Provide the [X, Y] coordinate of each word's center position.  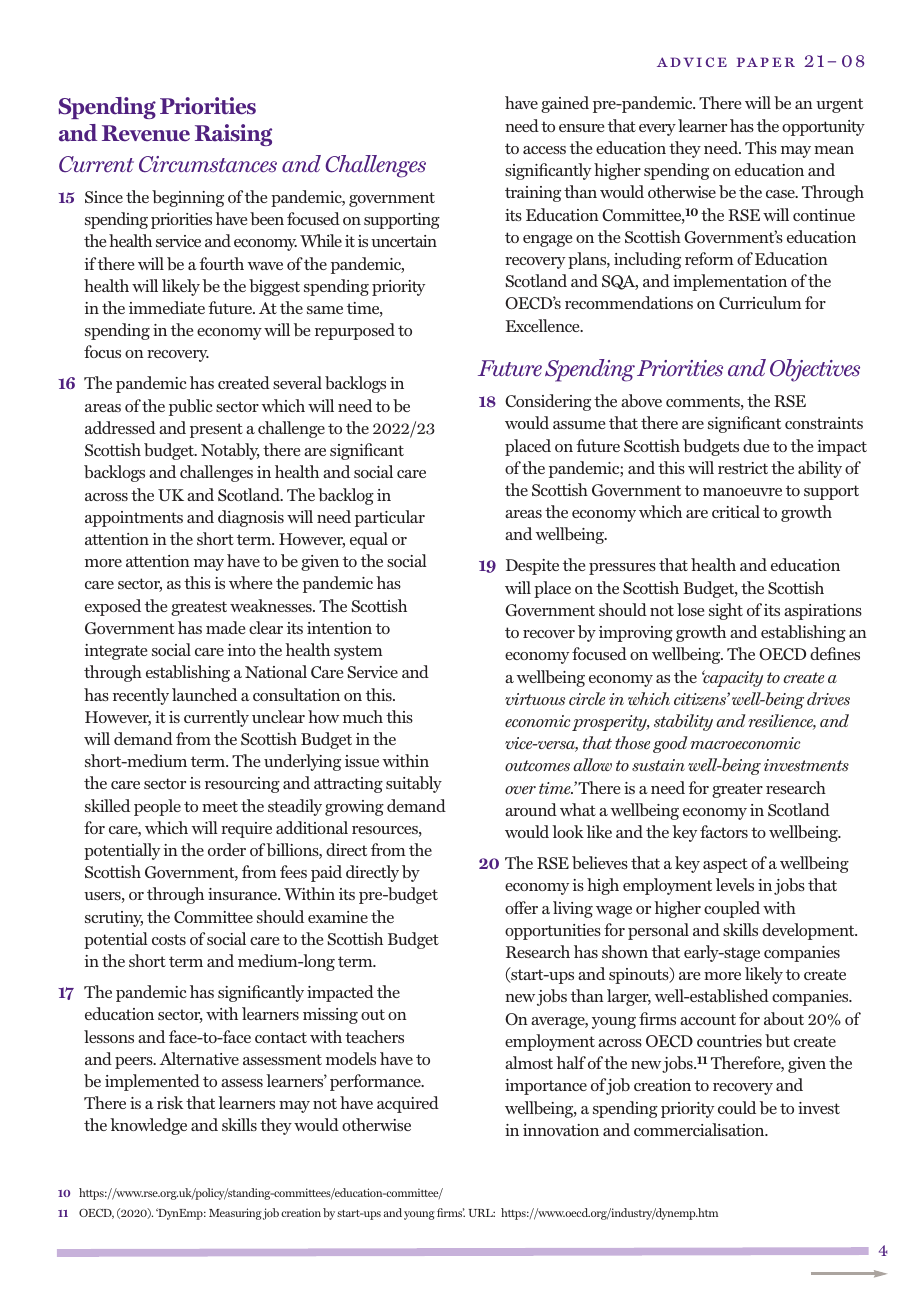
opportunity [823, 128]
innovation [561, 1130]
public [191, 407]
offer [521, 907]
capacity [732, 678]
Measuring [235, 1214]
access [544, 150]
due [756, 445]
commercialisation [700, 1129]
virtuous [535, 699]
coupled [732, 909]
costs [169, 939]
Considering [548, 402]
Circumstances [208, 164]
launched [204, 694]
